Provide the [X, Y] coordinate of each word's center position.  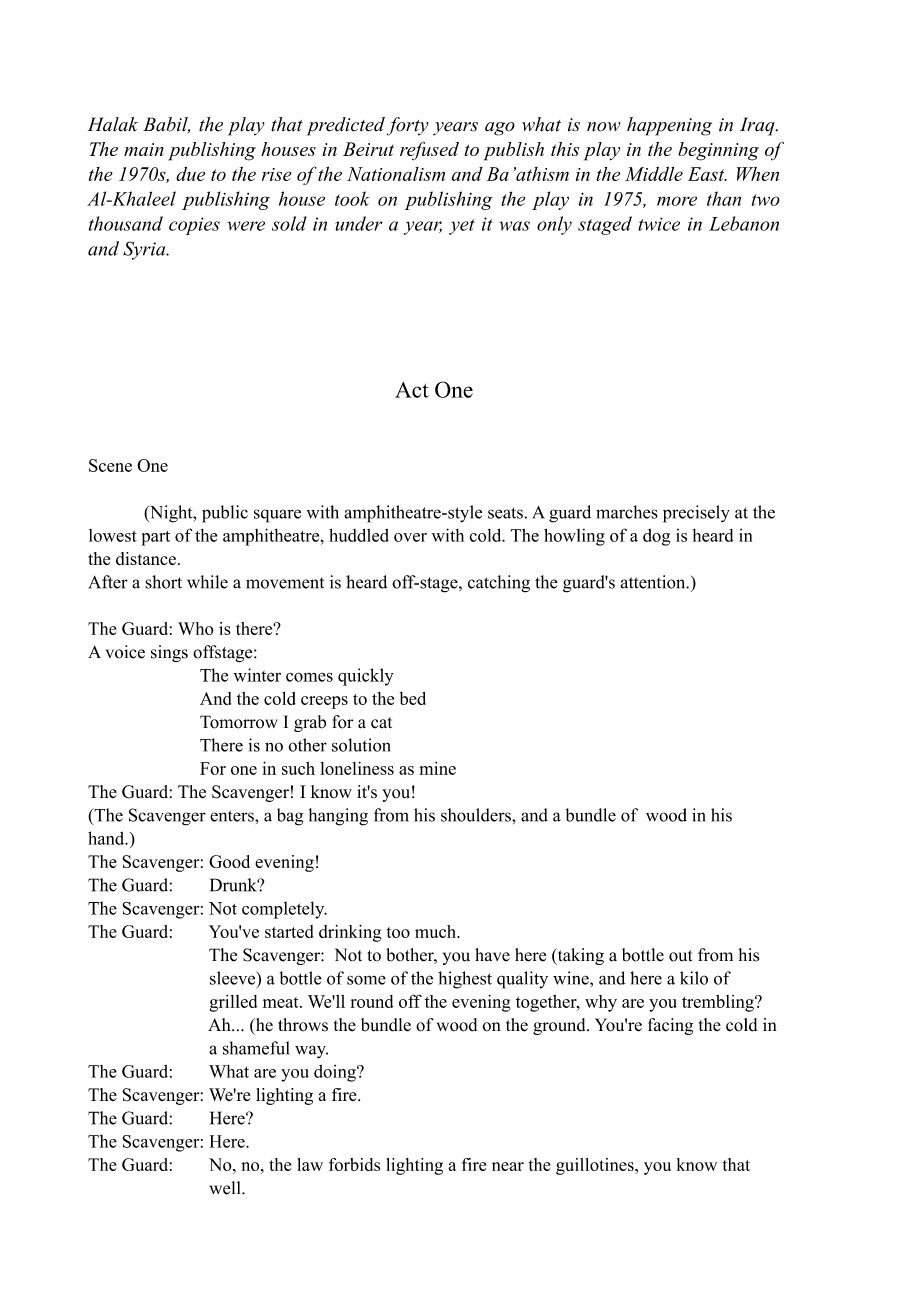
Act [412, 390]
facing [670, 1026]
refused [429, 151]
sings [169, 653]
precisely [696, 514]
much [436, 931]
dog [656, 537]
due [190, 174]
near [508, 1166]
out [680, 956]
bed [413, 698]
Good [229, 861]
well [226, 1188]
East [707, 174]
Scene [110, 465]
